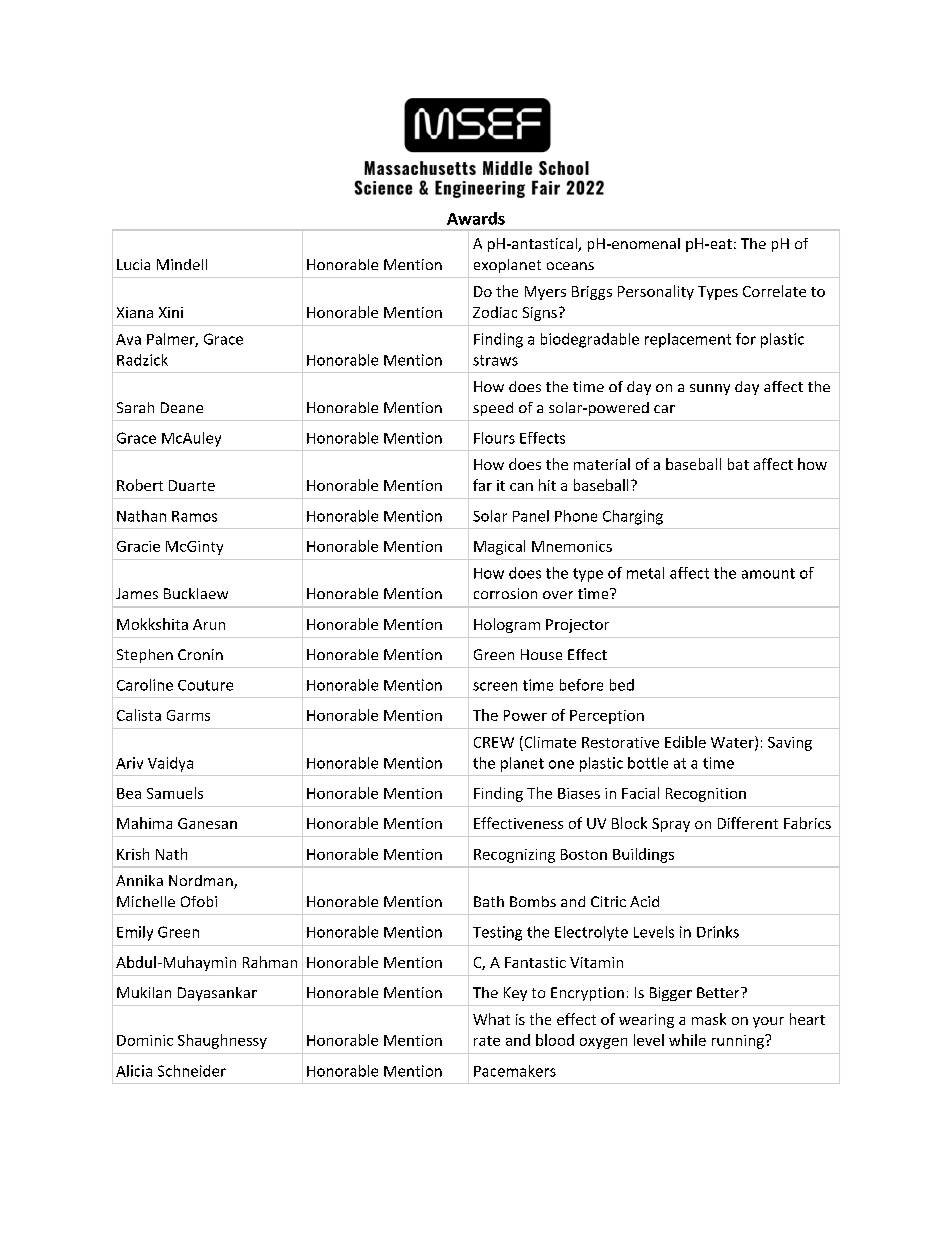 This screenshot has height=1233, width=952. Describe the element at coordinates (710, 389) in the screenshot. I see `sunny` at that location.
